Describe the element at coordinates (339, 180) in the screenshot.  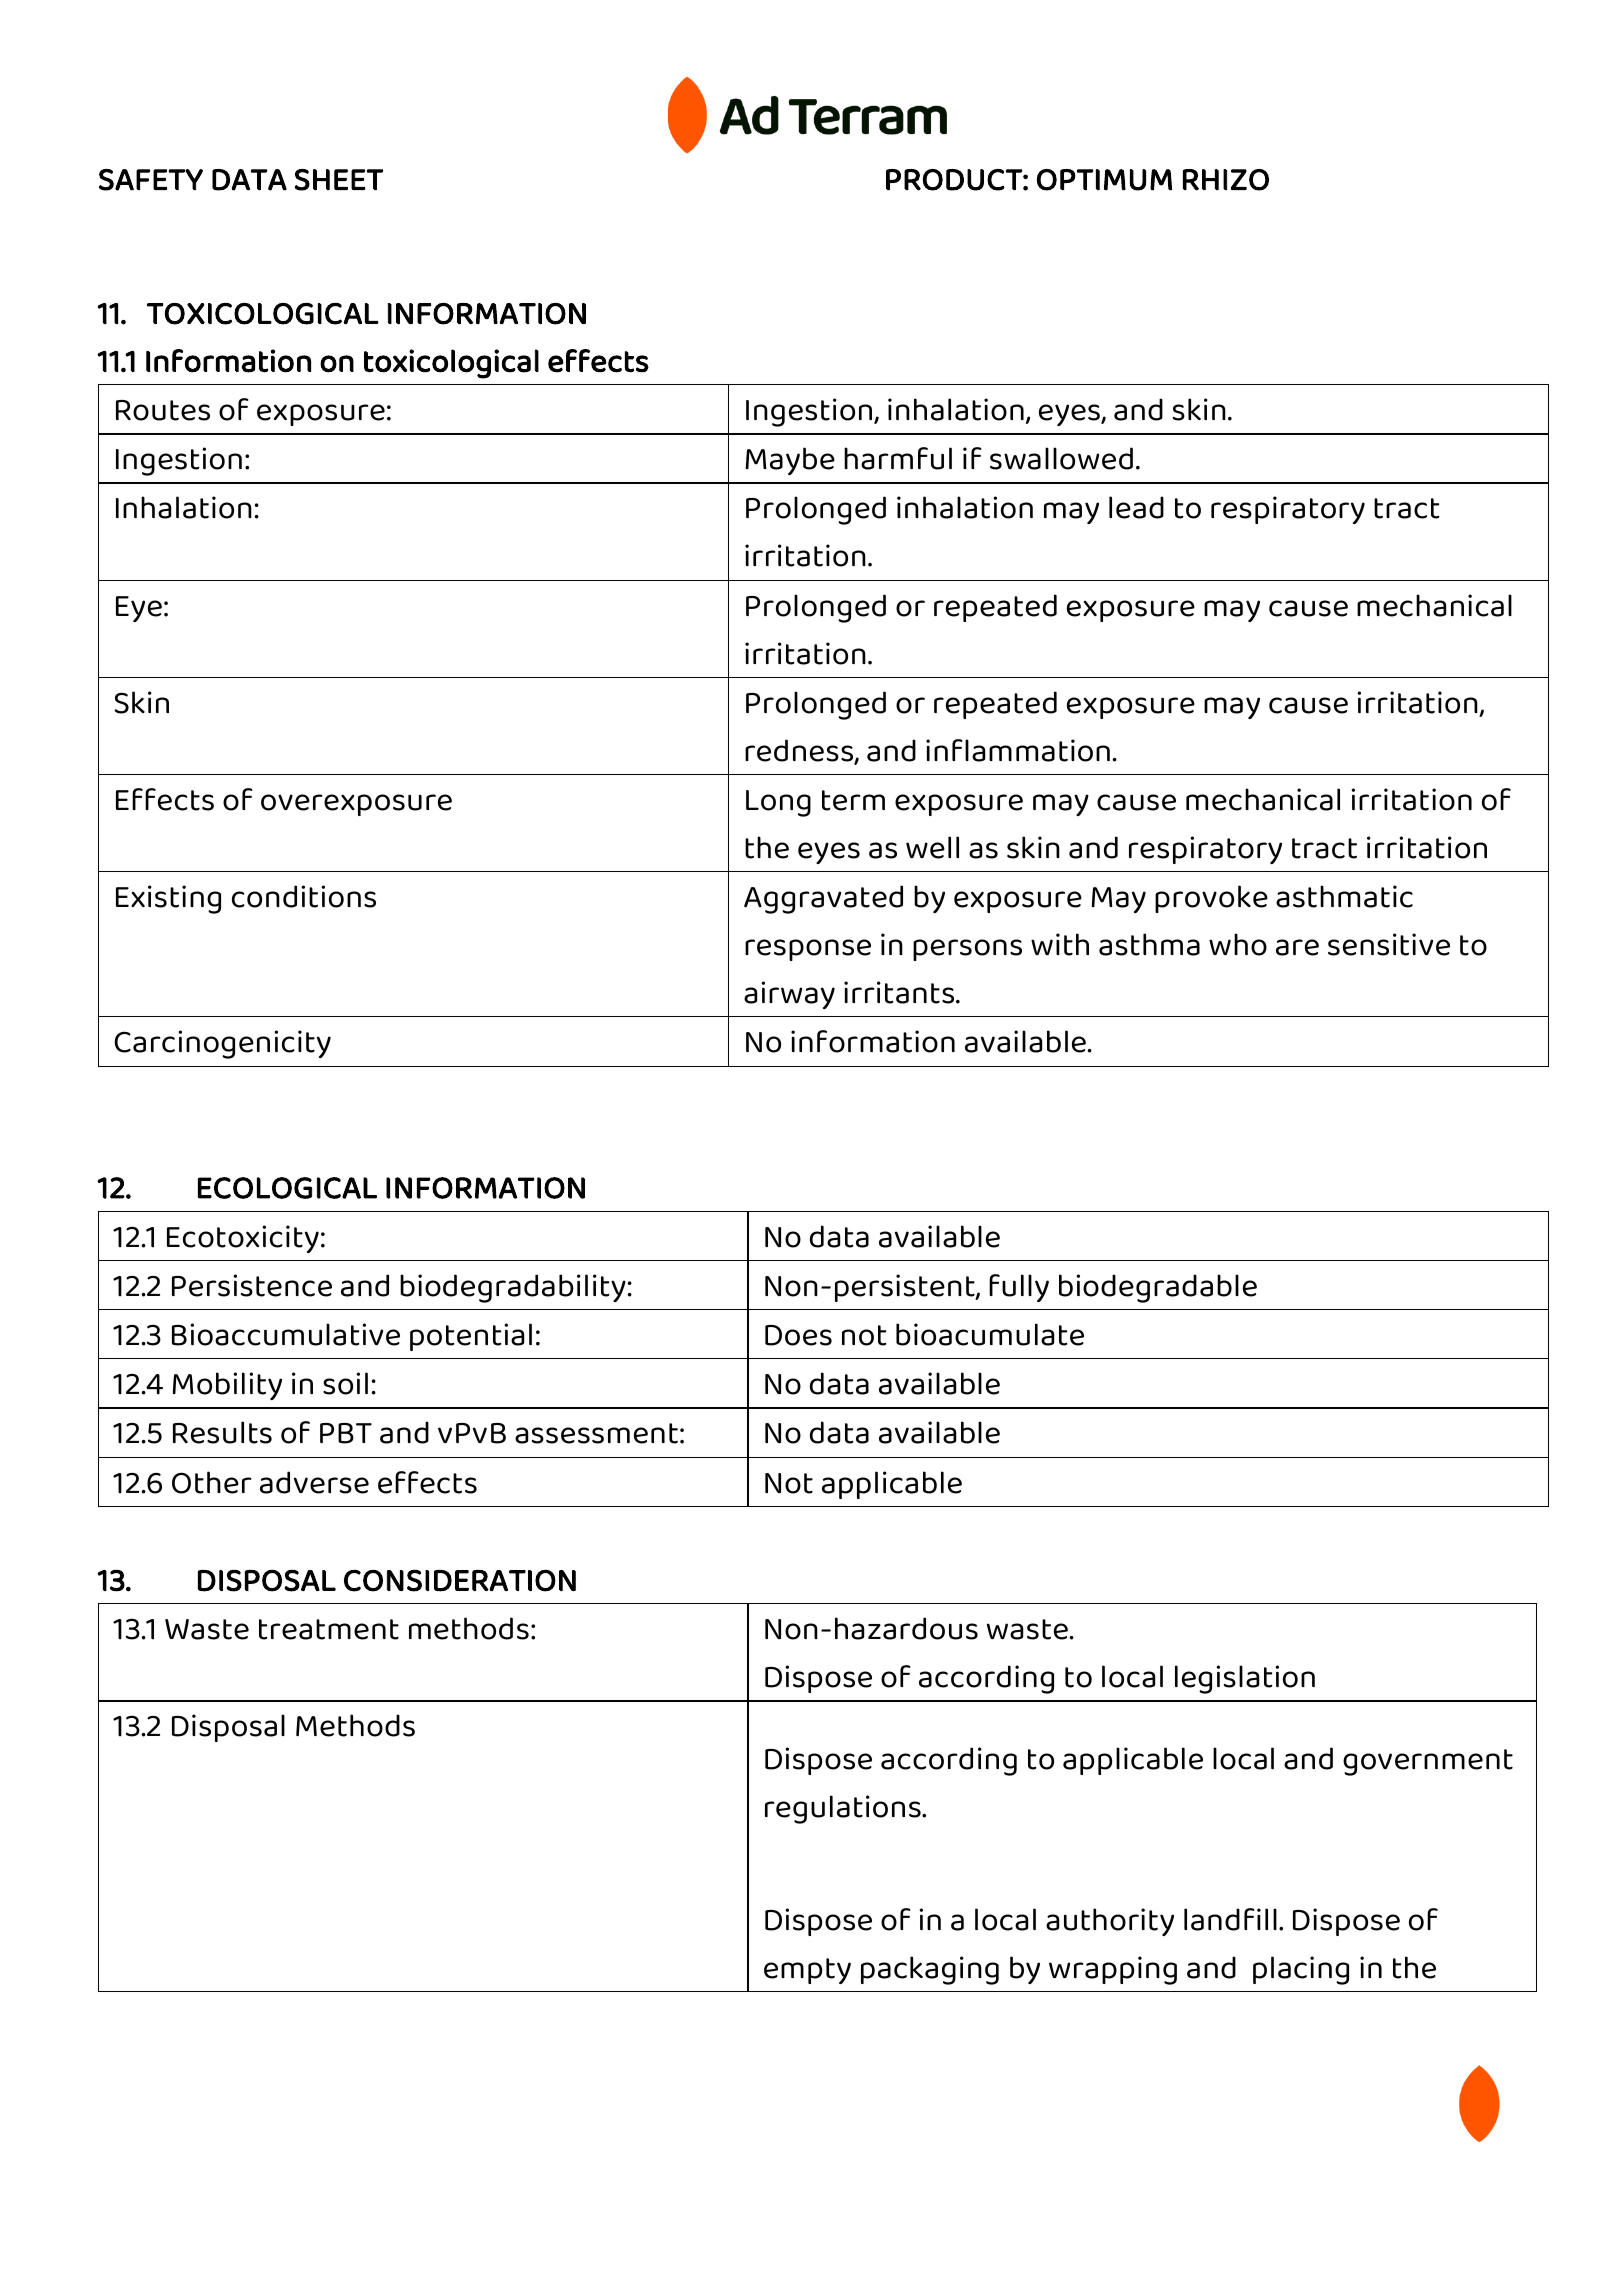
I see `SHEET` at that location.
